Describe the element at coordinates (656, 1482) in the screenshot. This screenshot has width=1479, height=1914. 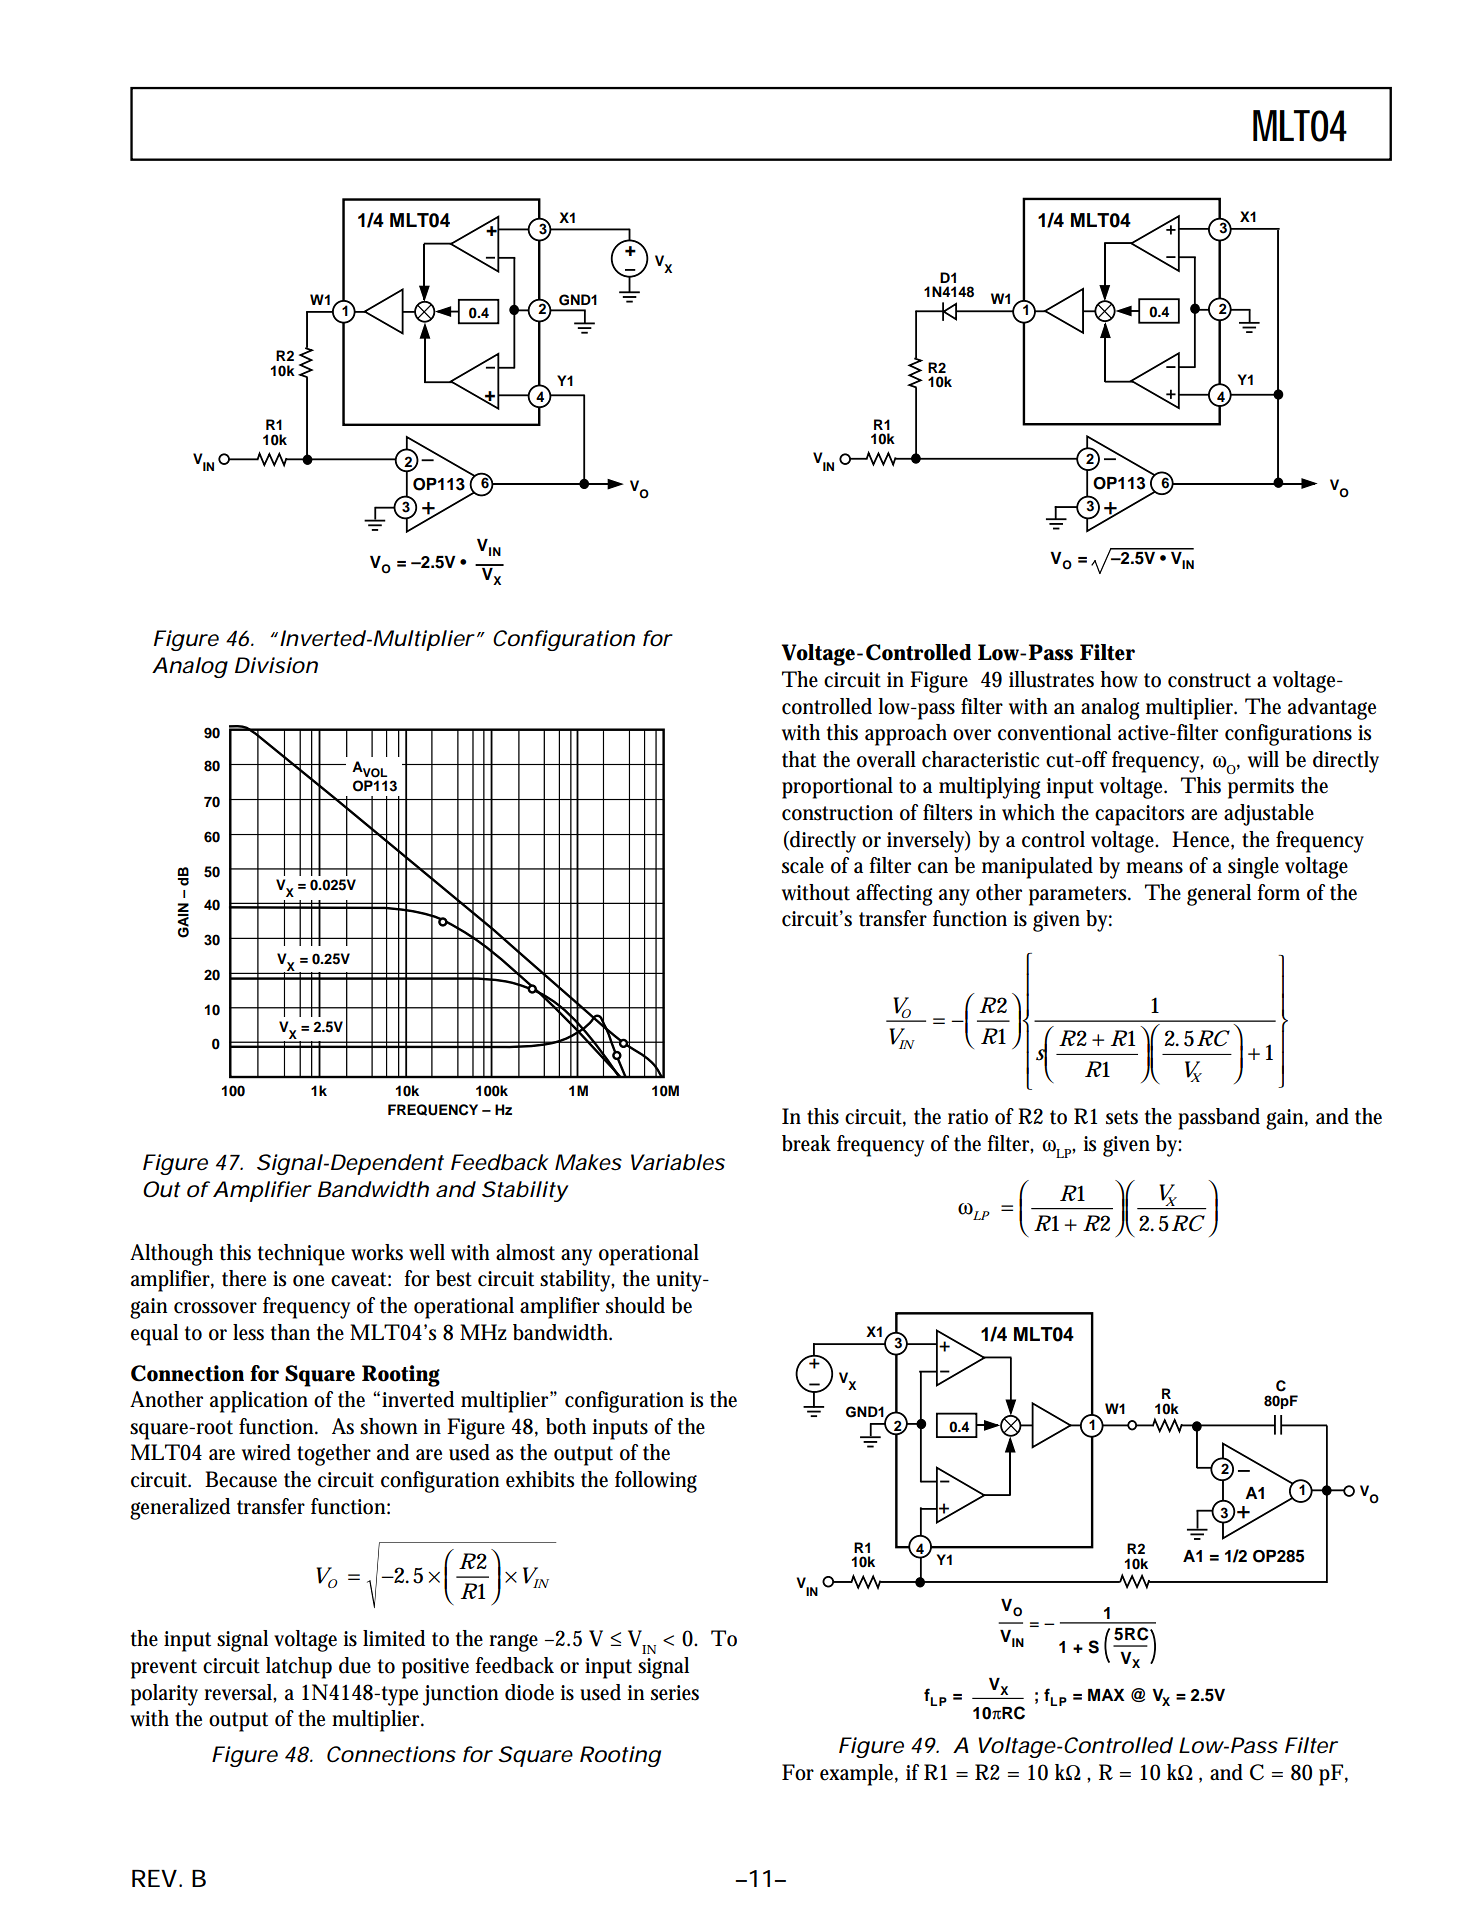
I see `following` at that location.
